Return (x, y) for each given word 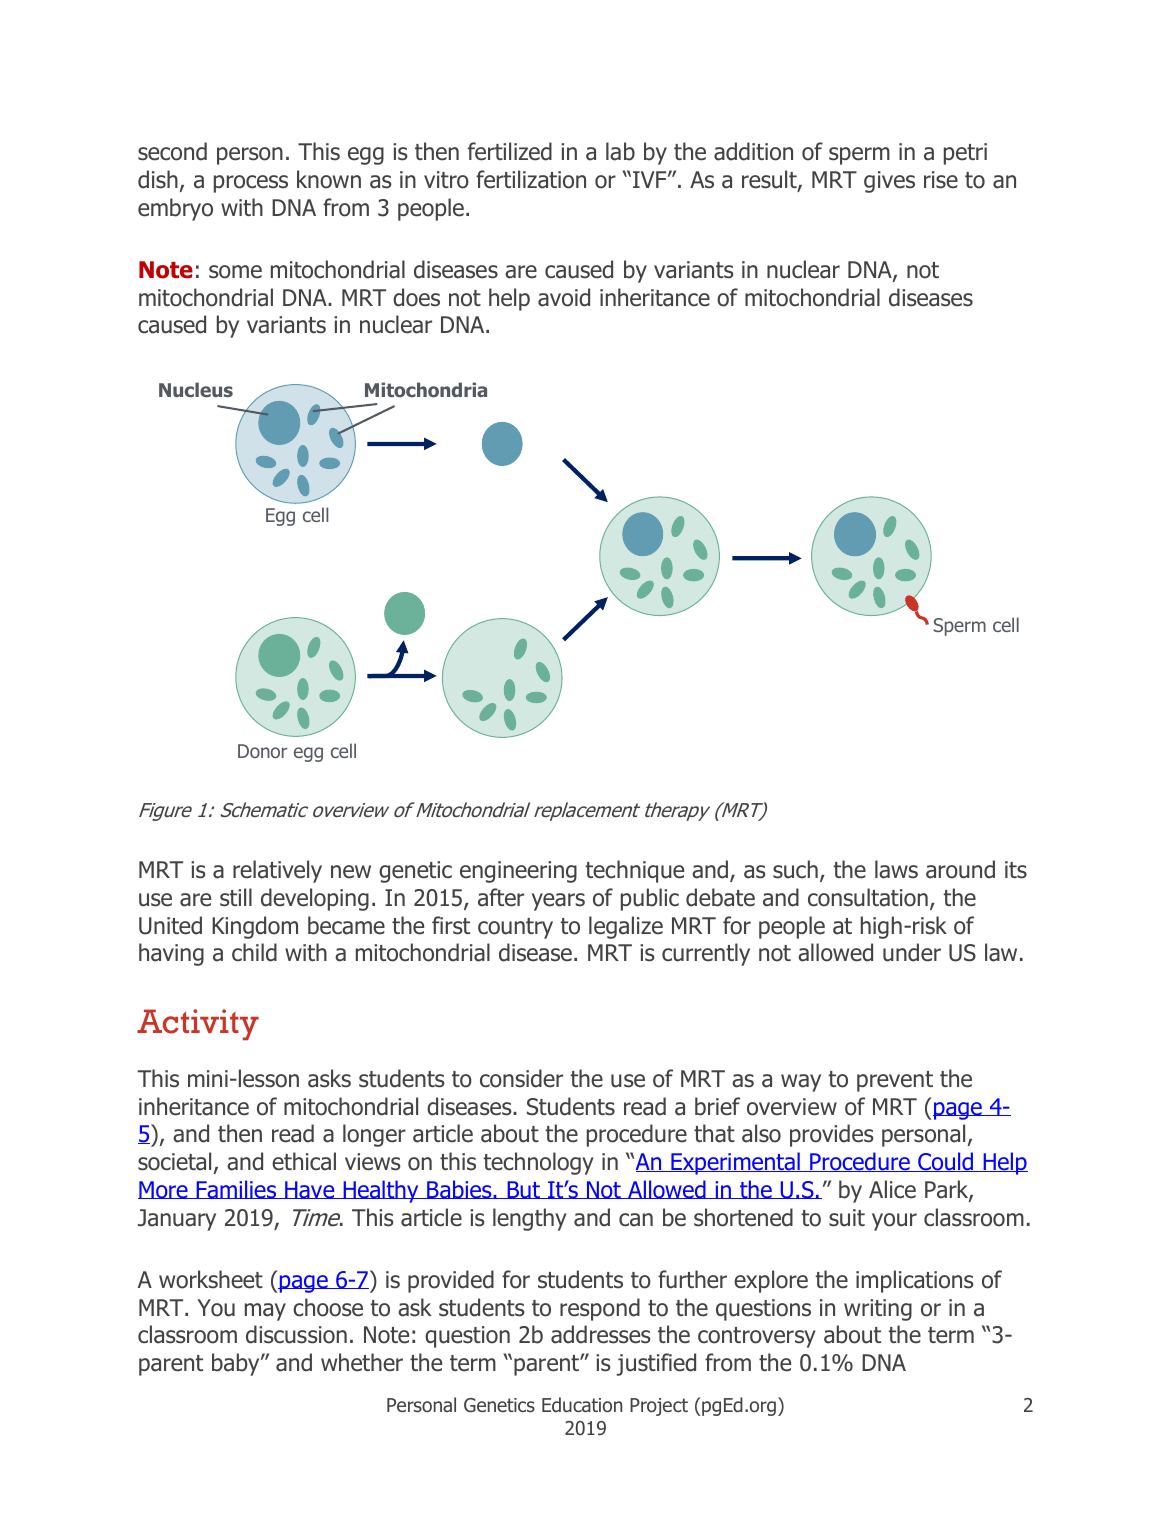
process (251, 184)
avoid (564, 297)
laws (896, 869)
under (912, 952)
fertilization (531, 179)
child (254, 952)
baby (237, 1364)
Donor (262, 751)
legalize (626, 927)
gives (889, 182)
